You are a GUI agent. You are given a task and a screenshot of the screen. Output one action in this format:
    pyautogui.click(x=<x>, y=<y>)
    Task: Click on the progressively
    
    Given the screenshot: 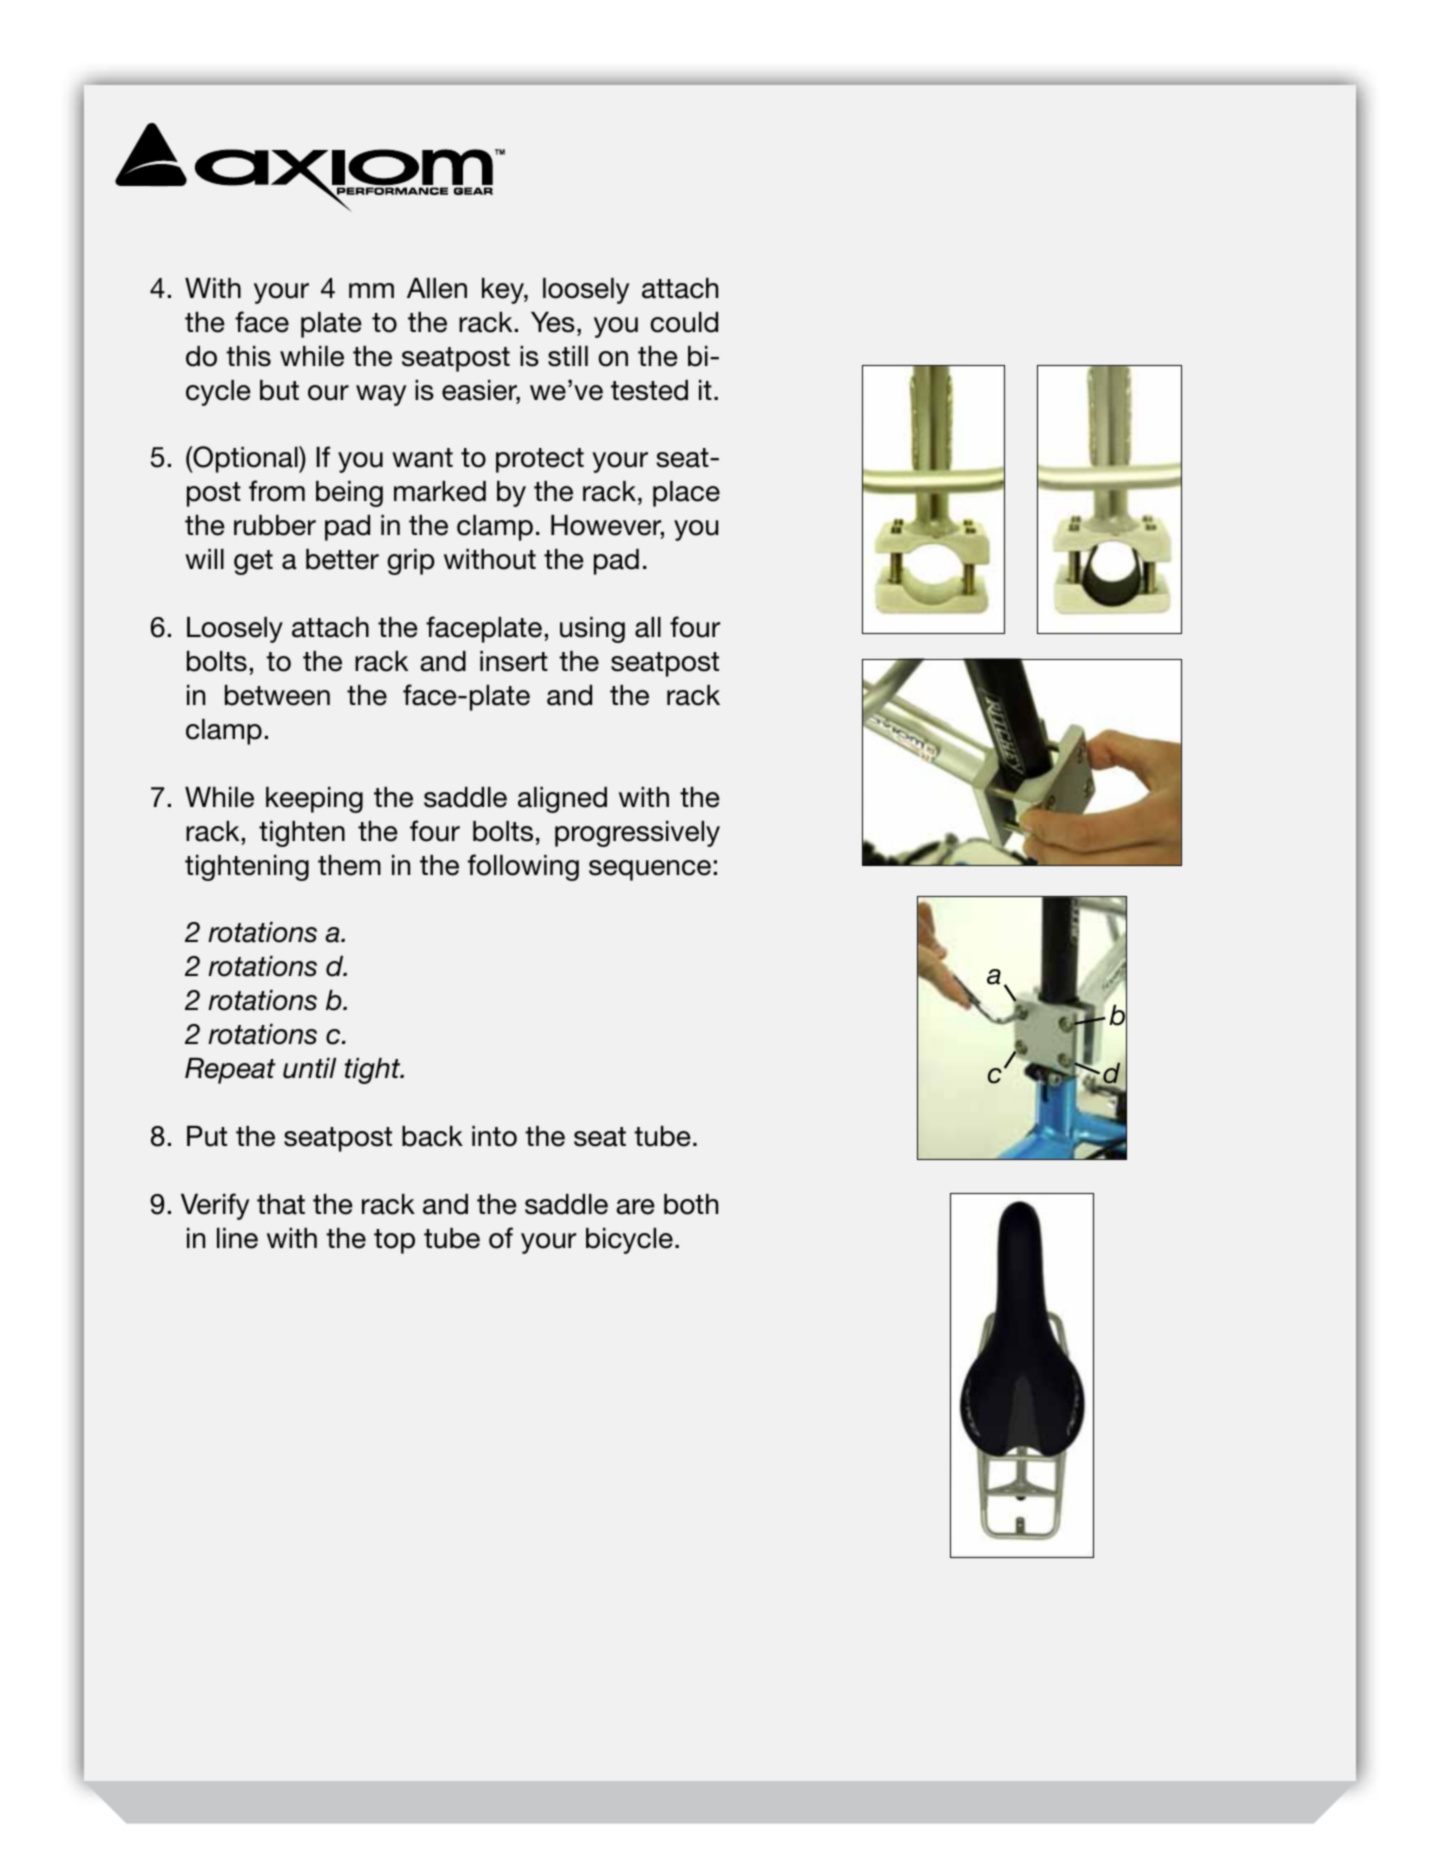 What is the action you would take?
    pyautogui.click(x=637, y=834)
